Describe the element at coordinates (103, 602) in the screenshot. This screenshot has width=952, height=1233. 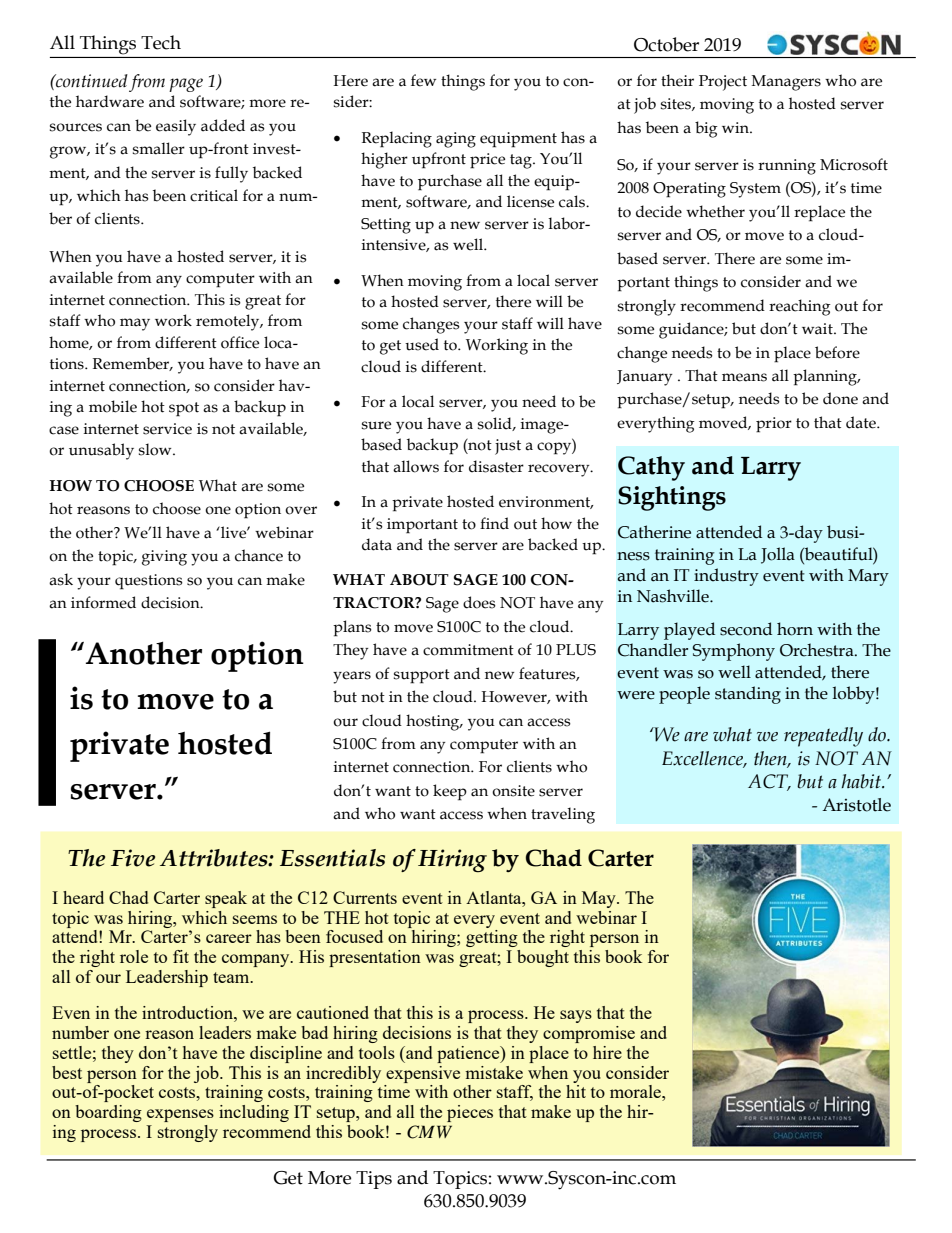
I see `informed` at that location.
